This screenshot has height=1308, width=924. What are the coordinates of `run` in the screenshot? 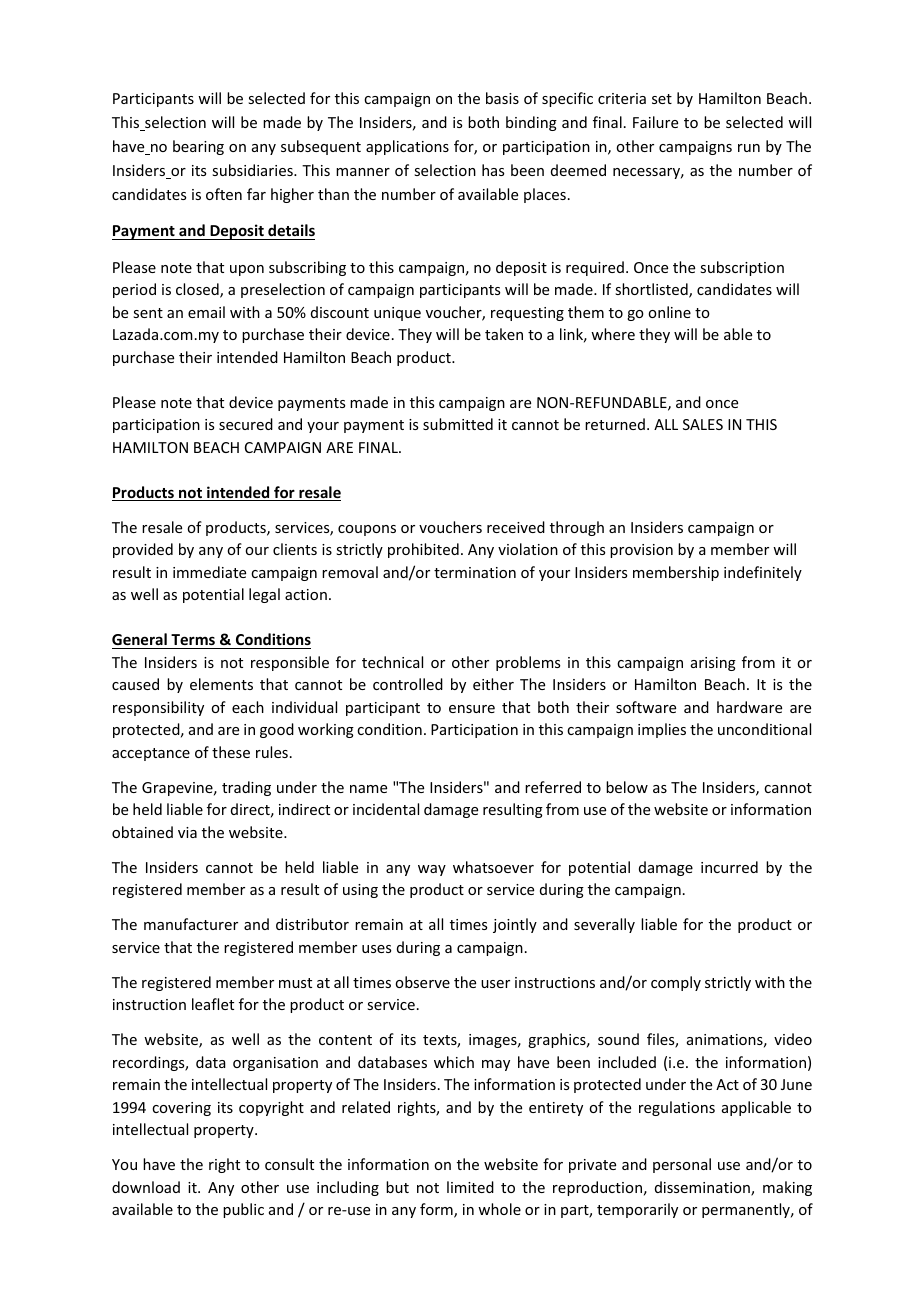 It's located at (749, 148).
